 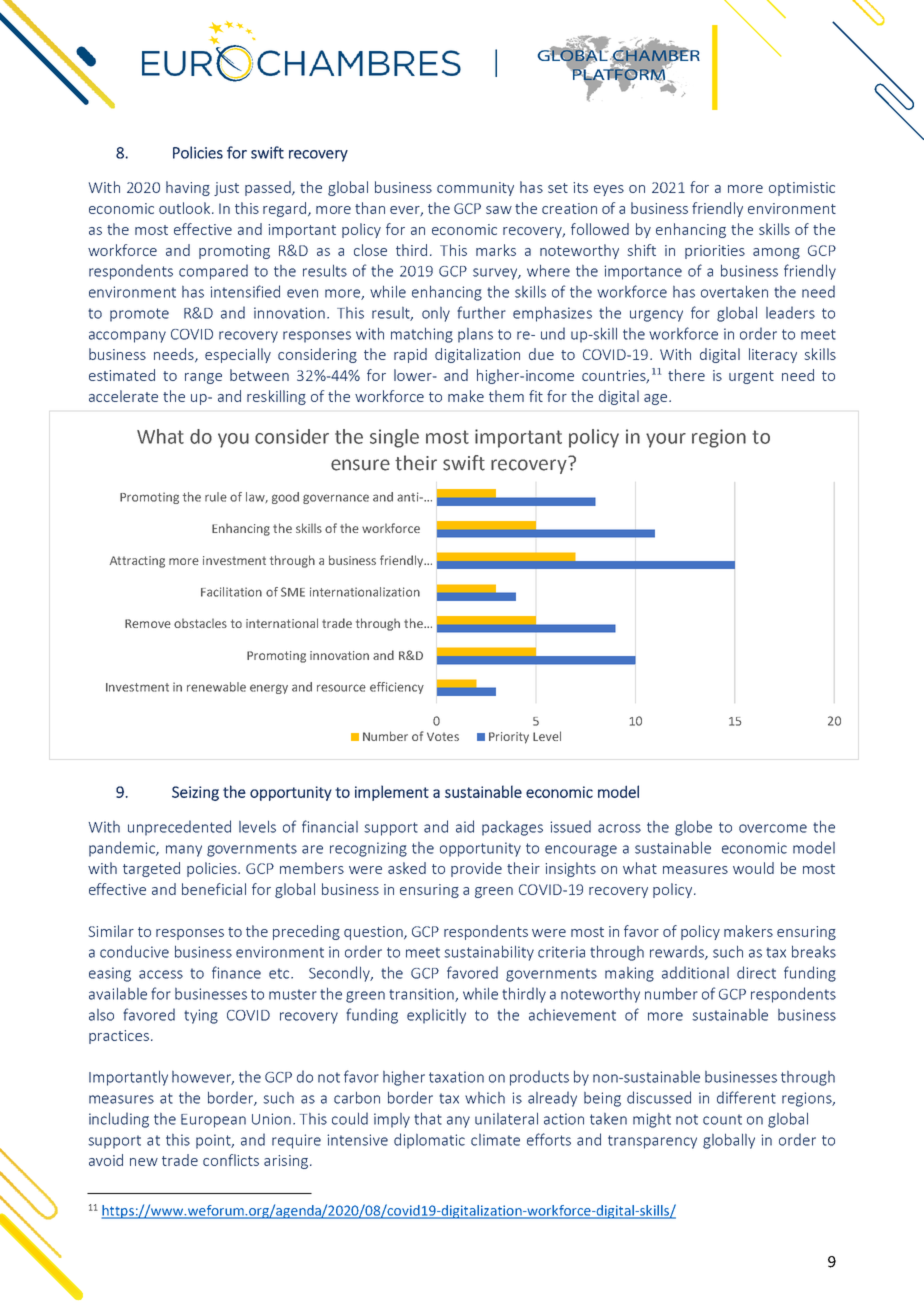 What do you see at coordinates (476, 869) in the screenshot?
I see `provide` at bounding box center [476, 869].
